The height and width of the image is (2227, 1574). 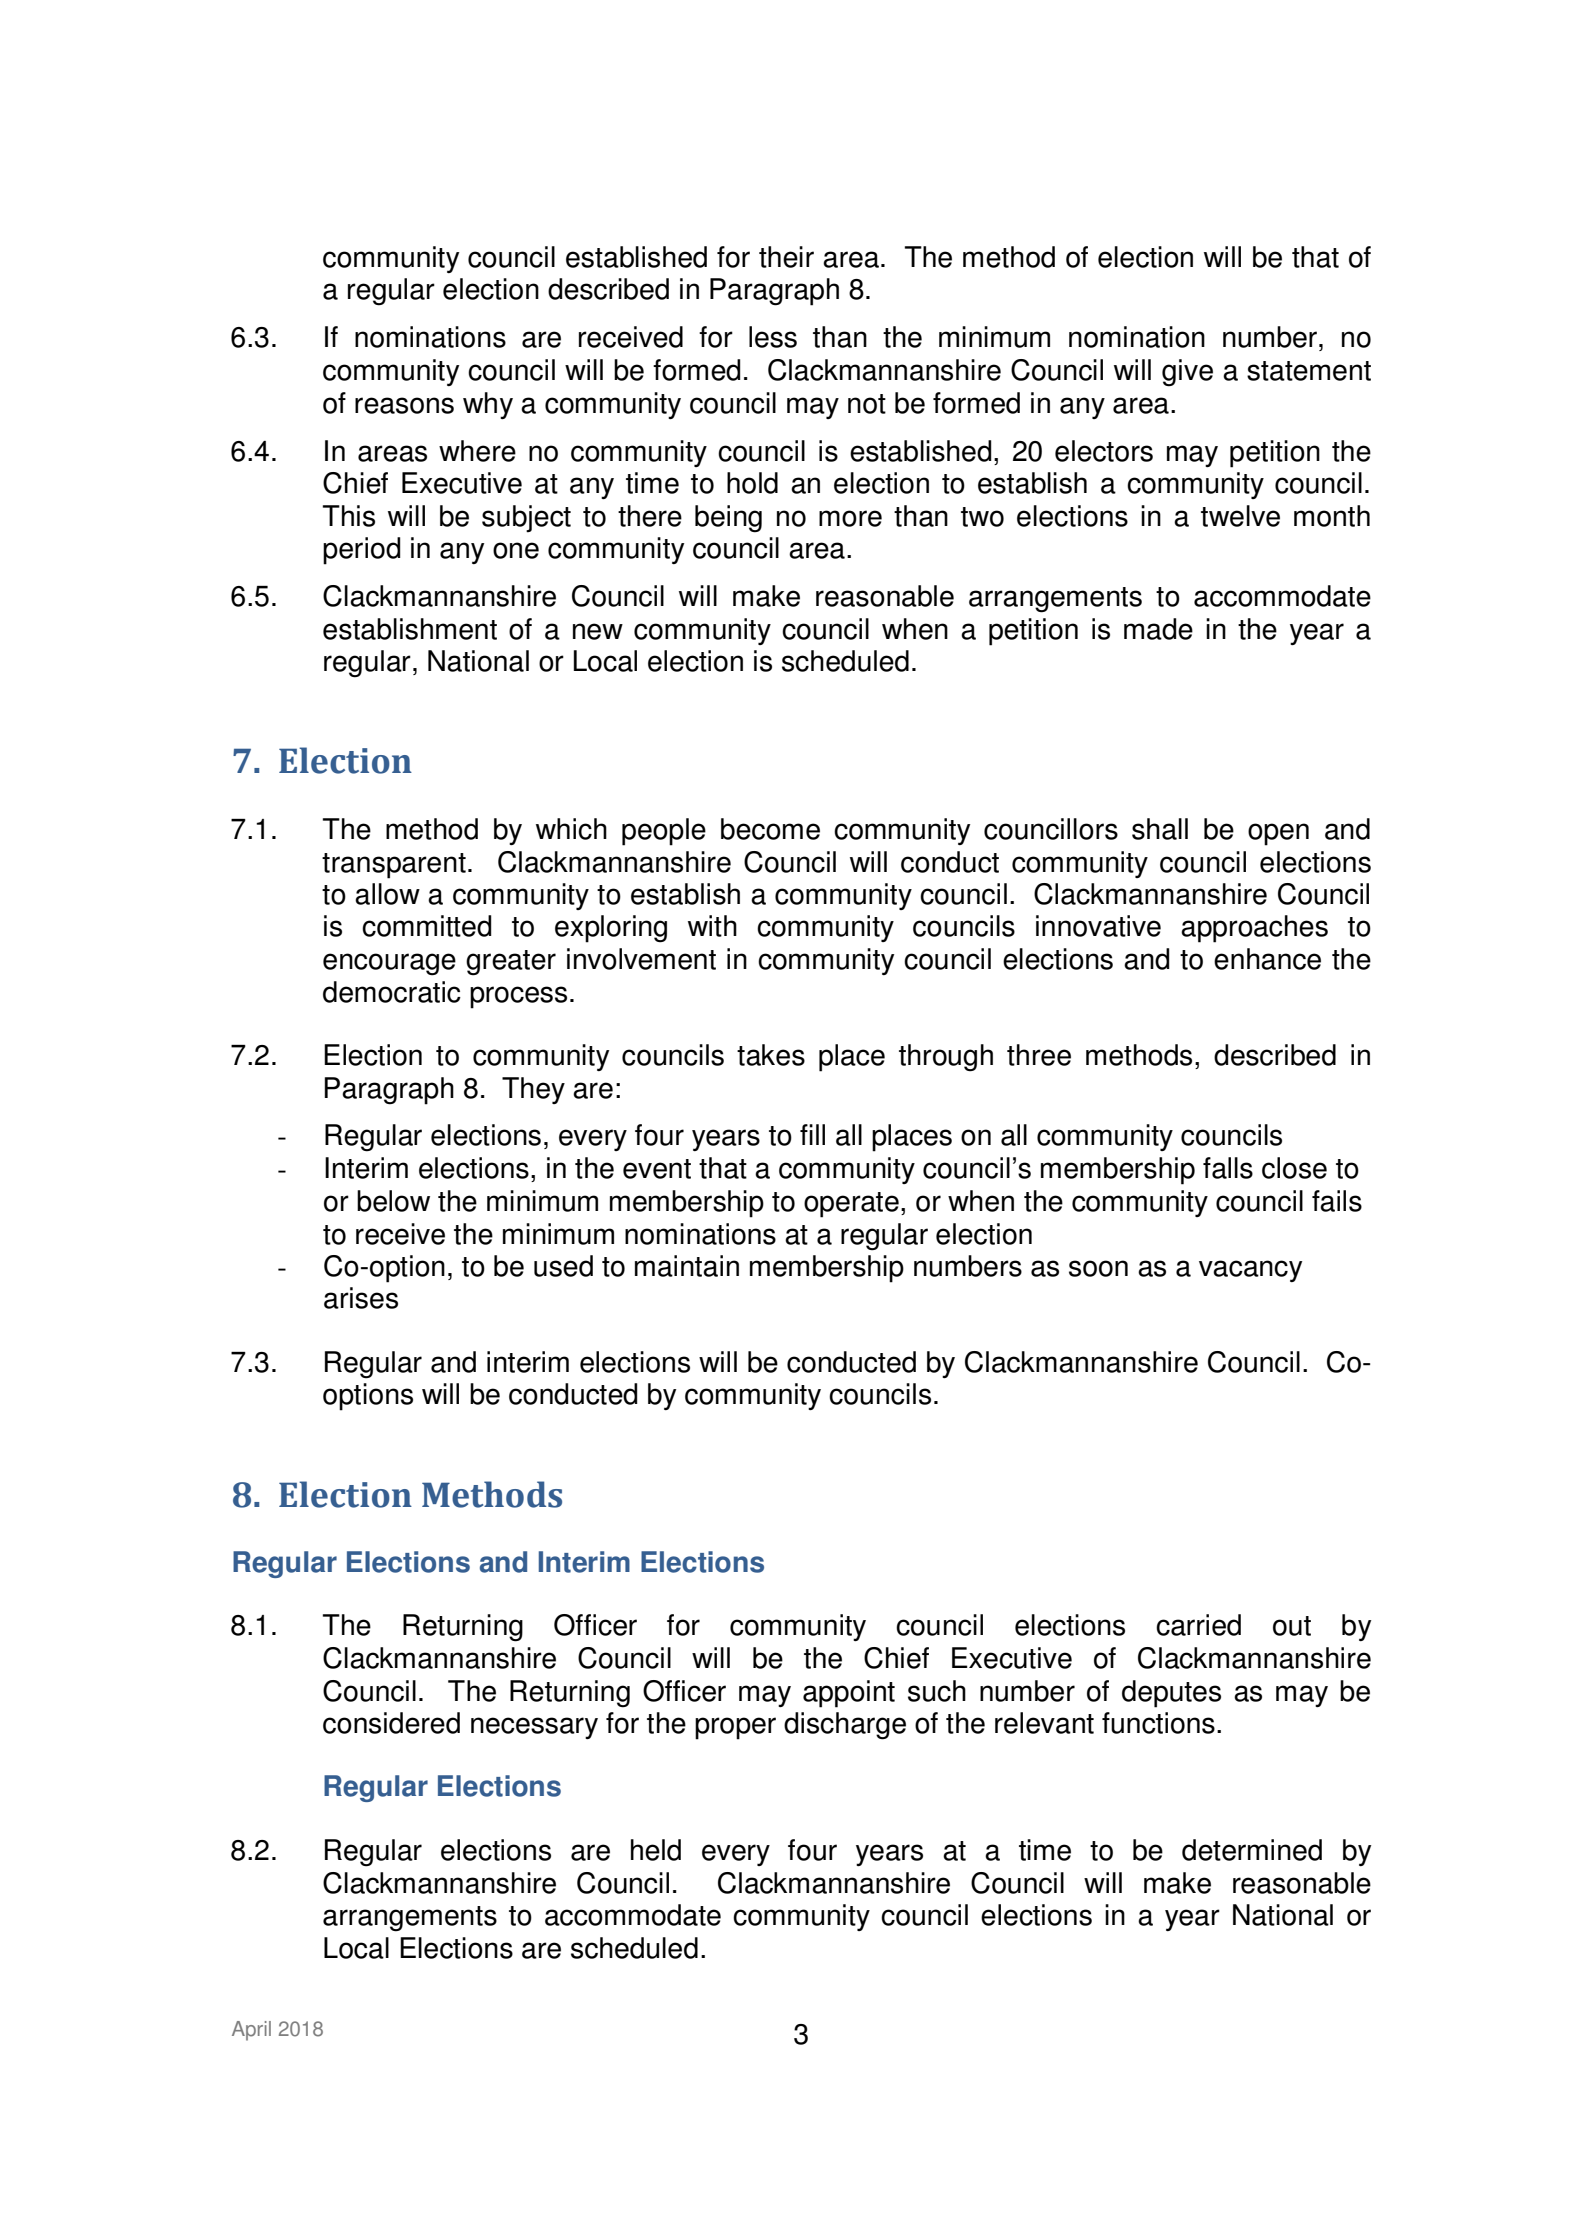 I want to click on give, so click(x=1187, y=373).
